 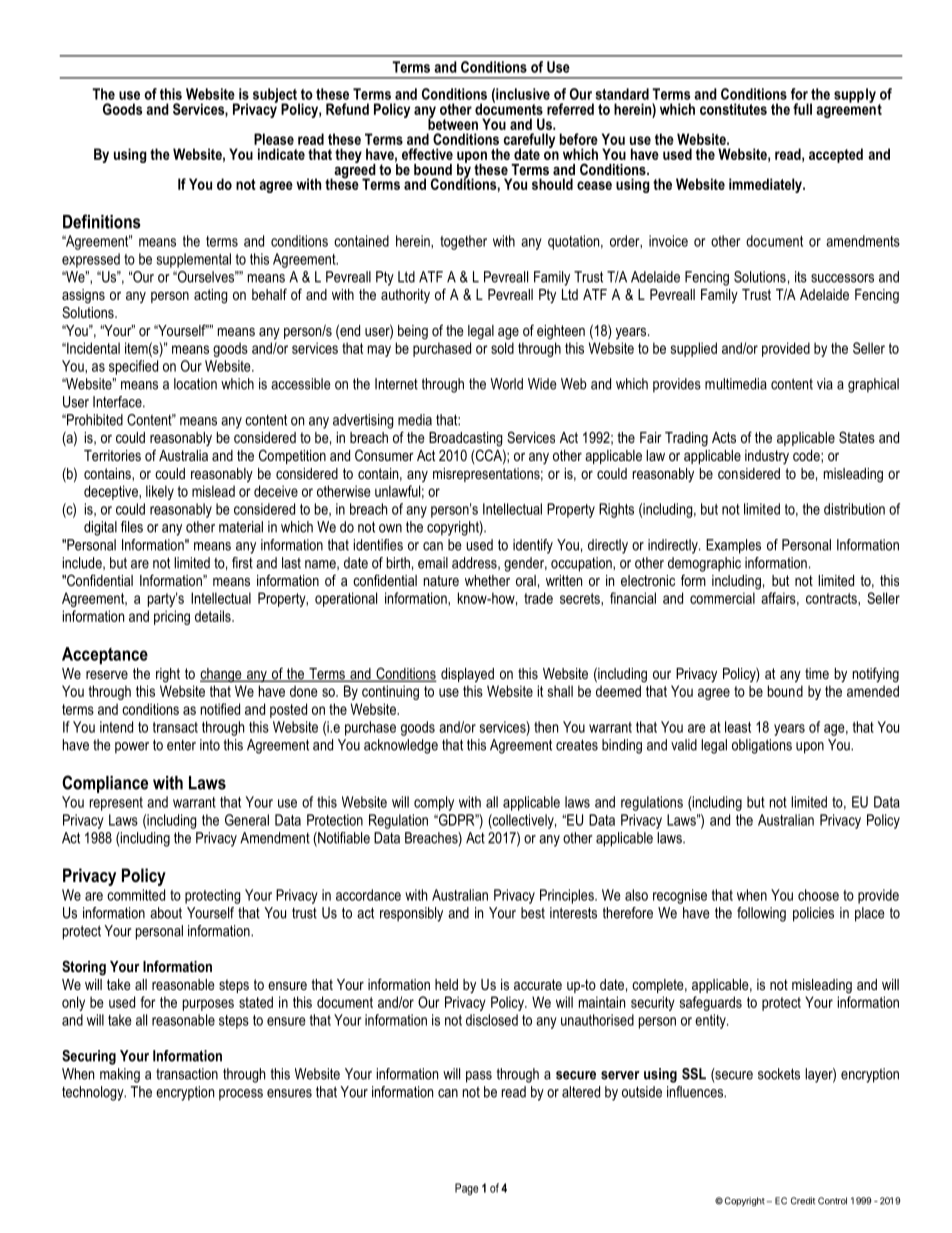 I want to click on pricing, so click(x=172, y=617).
